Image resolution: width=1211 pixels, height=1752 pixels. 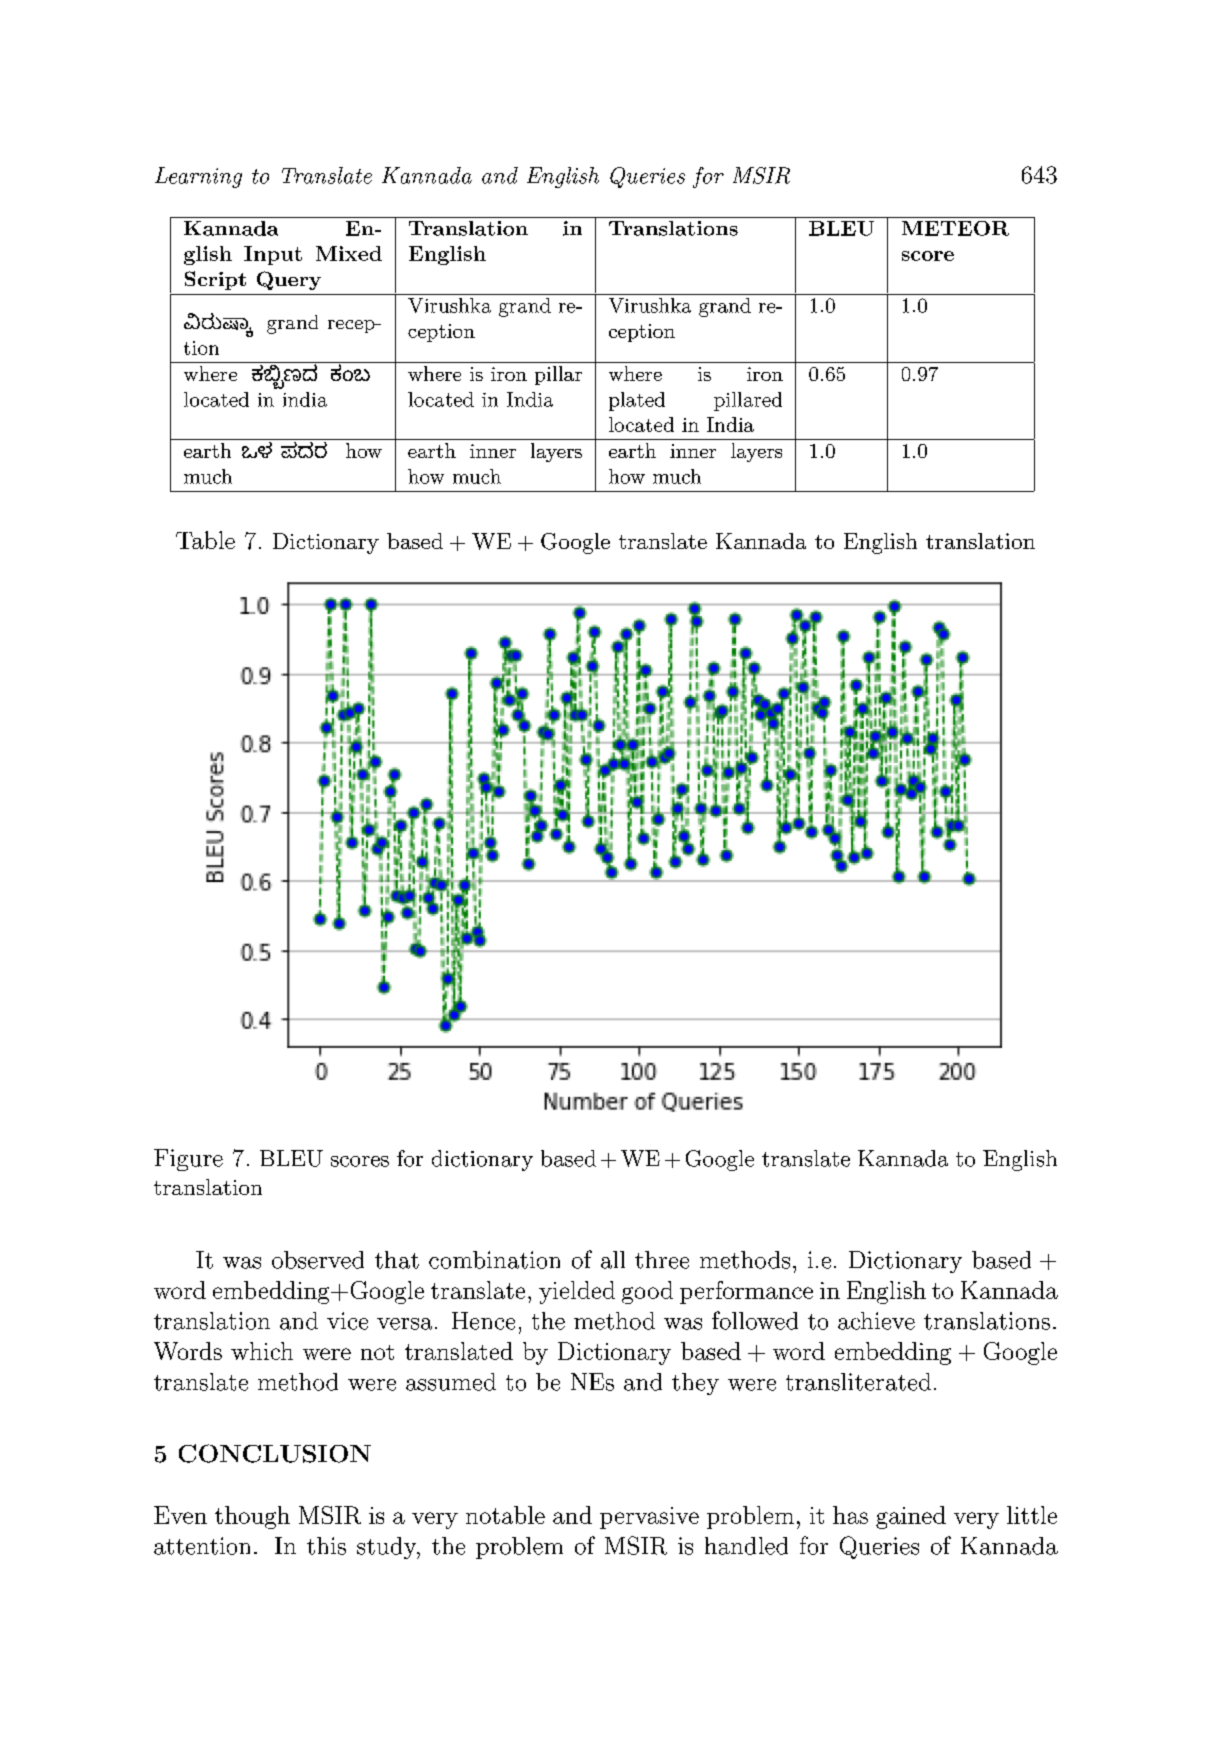 What do you see at coordinates (252, 1517) in the image?
I see `though` at bounding box center [252, 1517].
